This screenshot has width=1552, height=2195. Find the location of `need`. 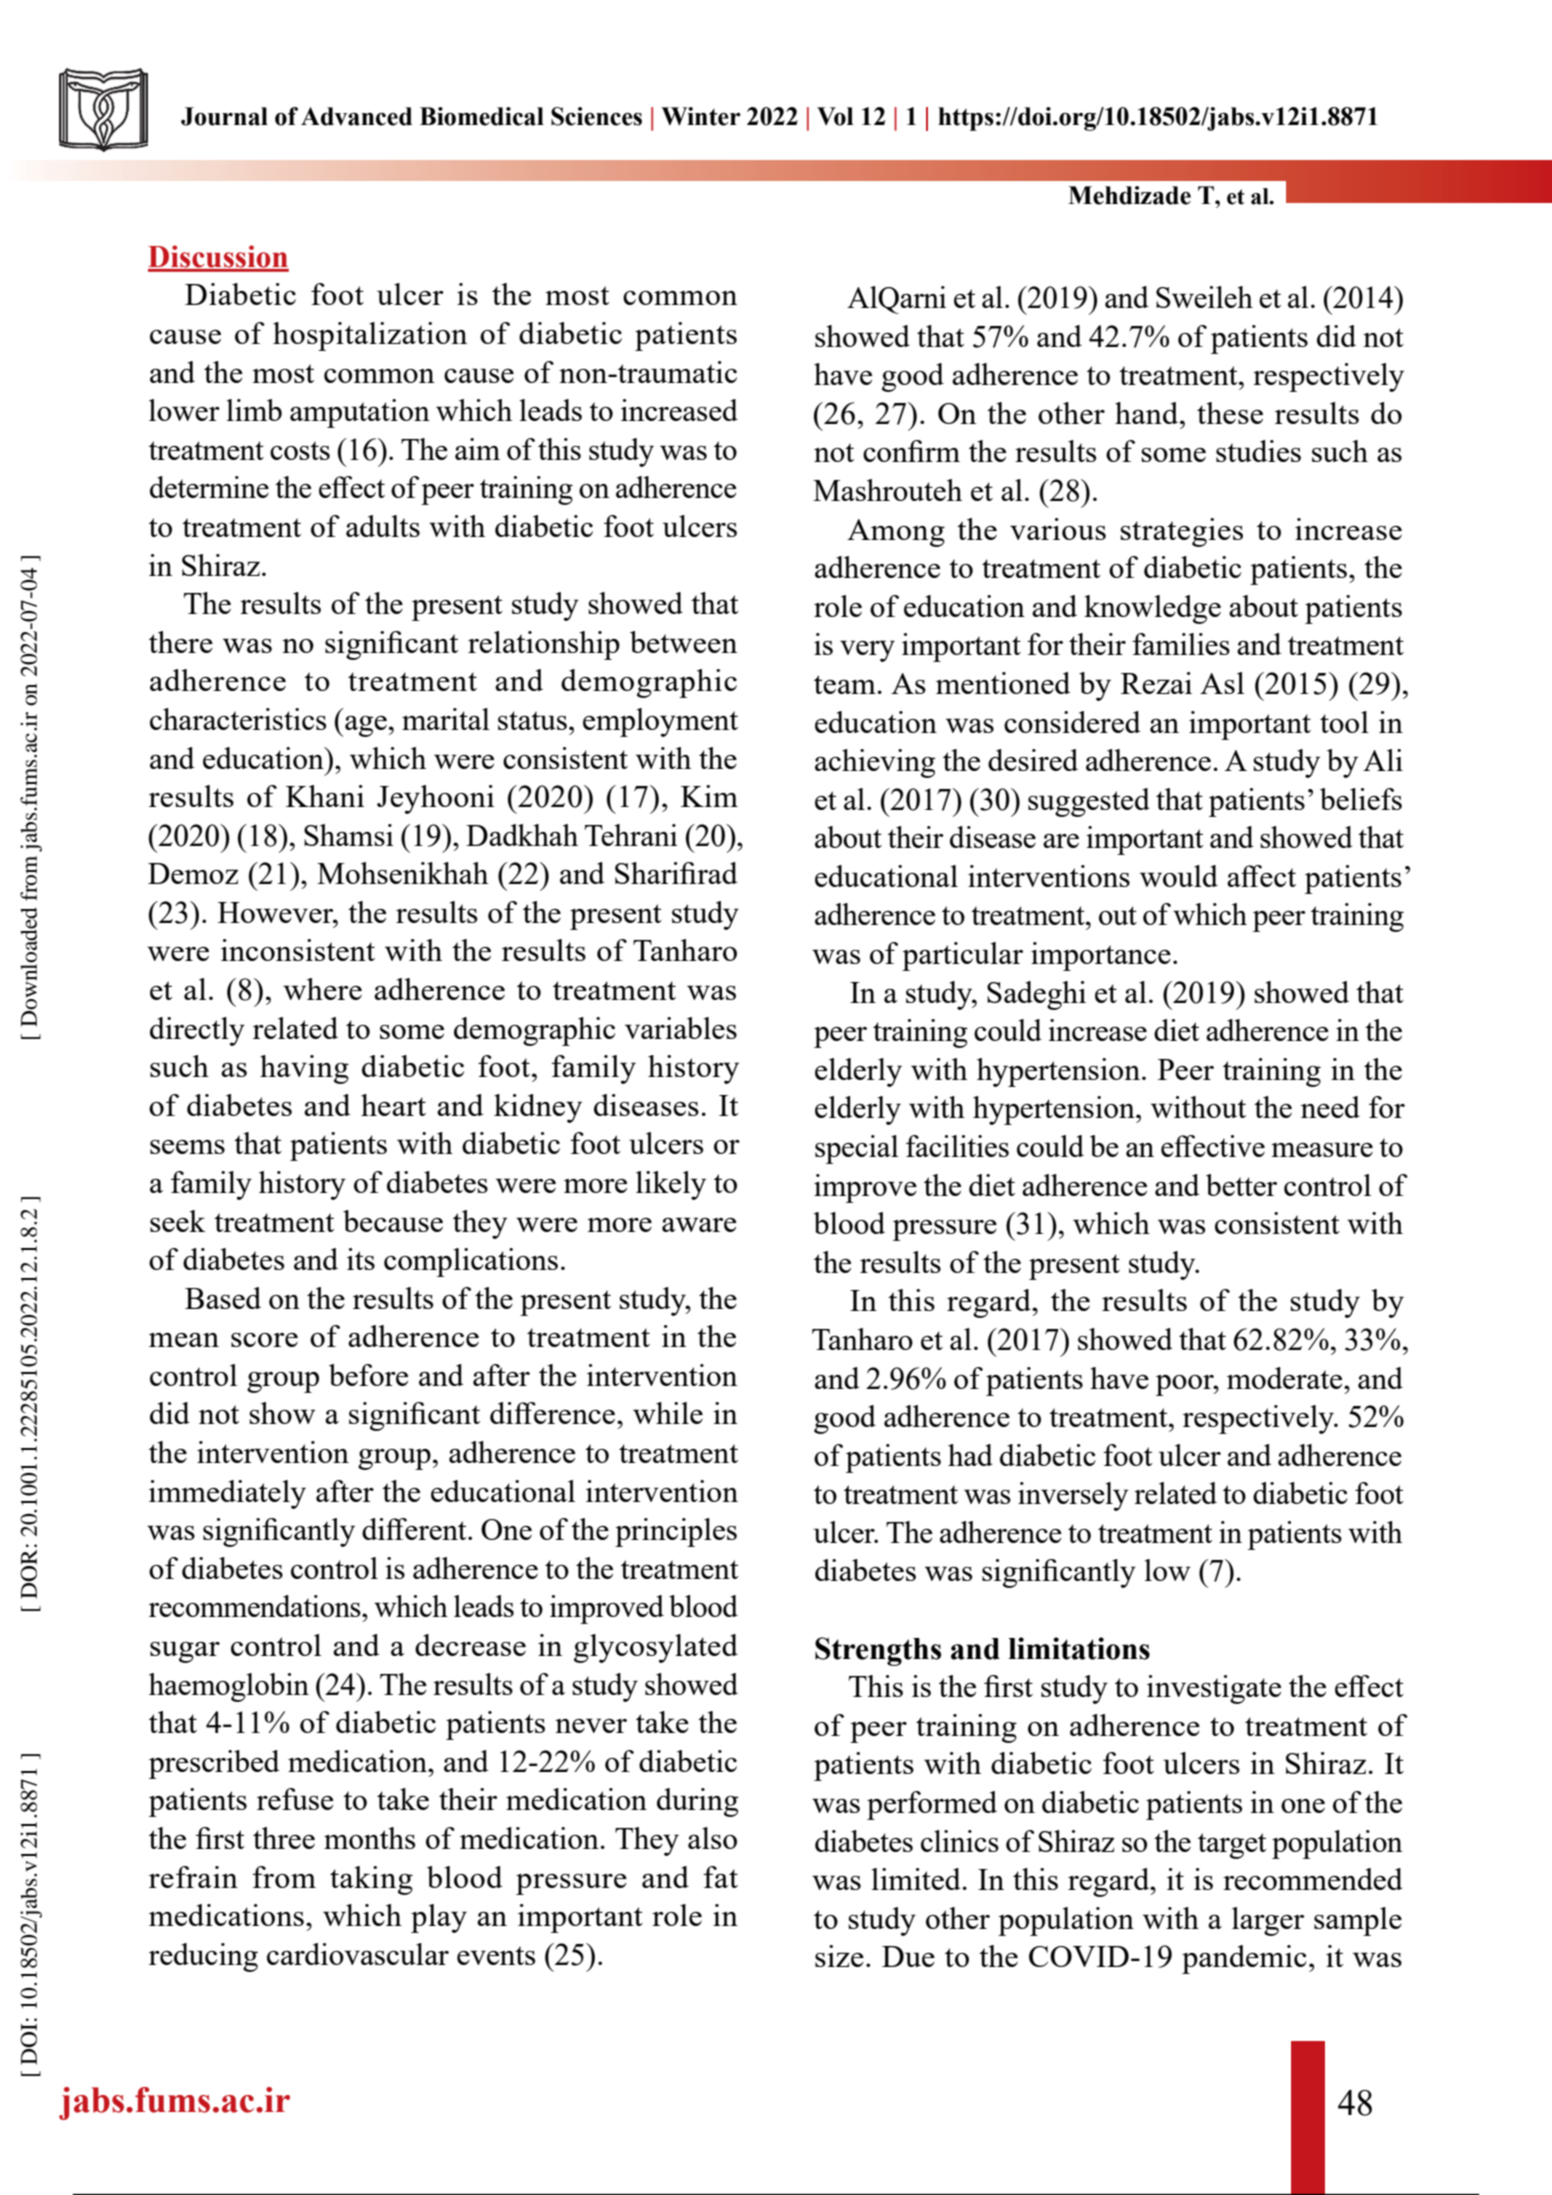

need is located at coordinates (1330, 1107).
